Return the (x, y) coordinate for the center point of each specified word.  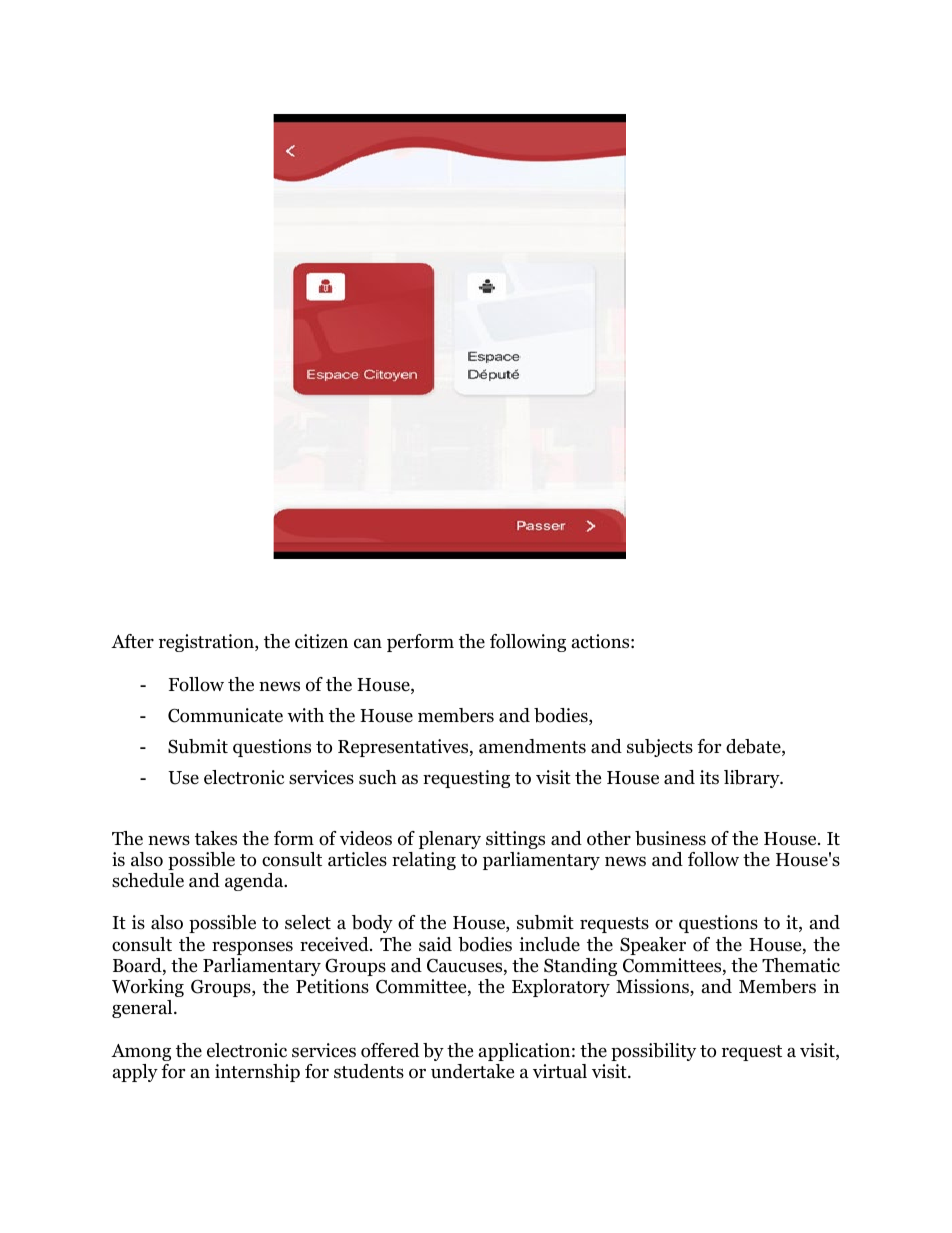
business (670, 838)
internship (257, 1073)
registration (207, 643)
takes (216, 838)
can (368, 643)
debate (754, 747)
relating (424, 861)
